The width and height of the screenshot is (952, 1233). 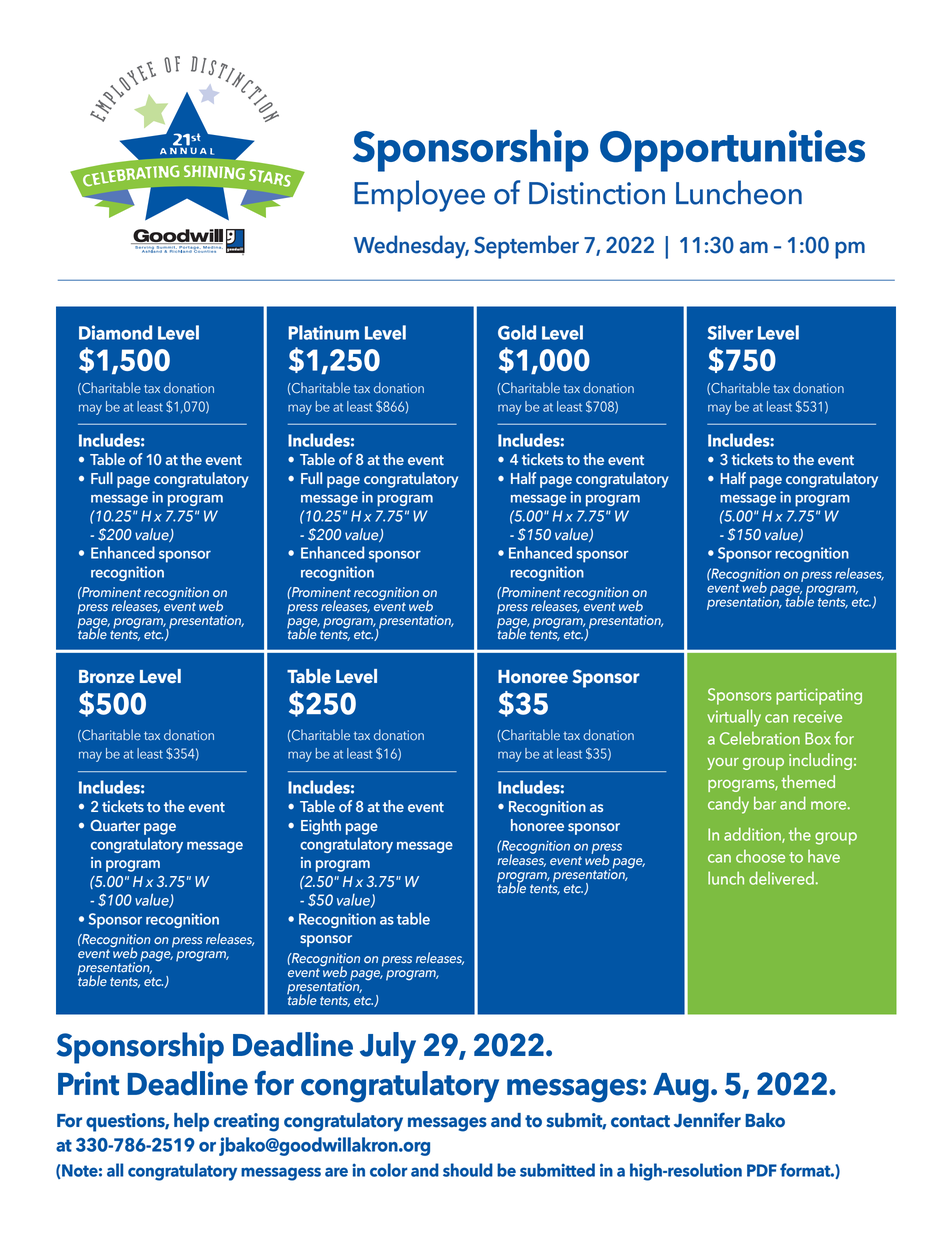 What do you see at coordinates (732, 151) in the screenshot?
I see `Opportunities` at bounding box center [732, 151].
